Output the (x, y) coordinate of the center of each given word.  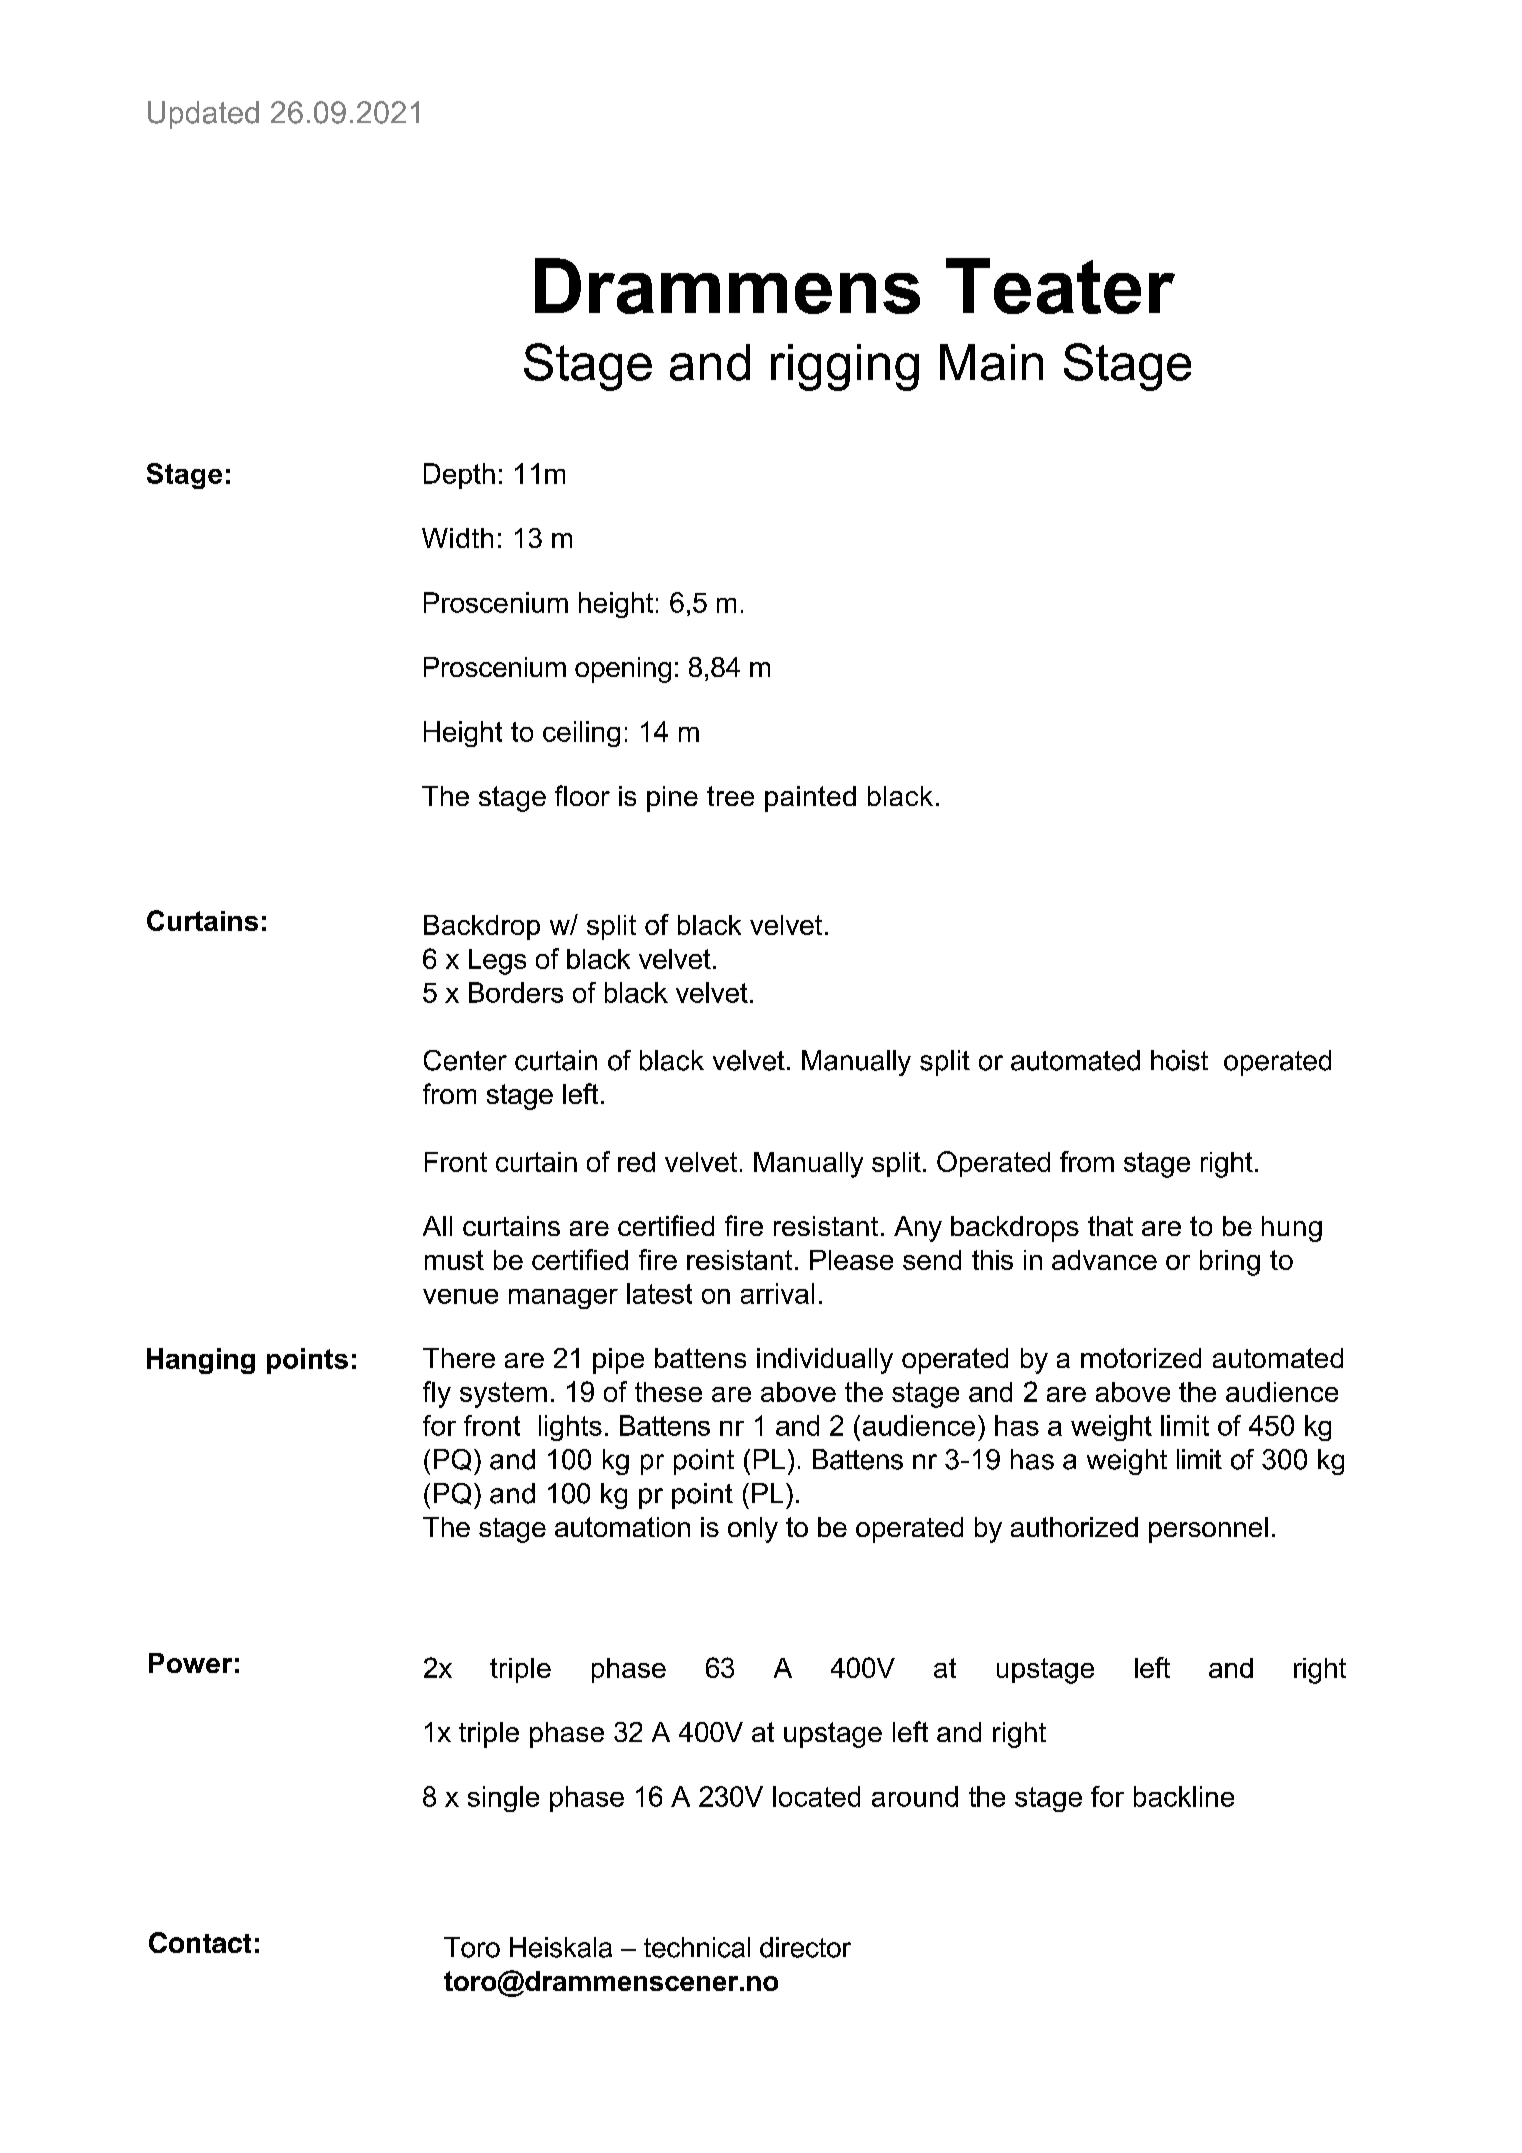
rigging (845, 367)
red (636, 1162)
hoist (1179, 1060)
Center (465, 1060)
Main (991, 362)
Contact (200, 1942)
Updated (203, 115)
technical (697, 1947)
